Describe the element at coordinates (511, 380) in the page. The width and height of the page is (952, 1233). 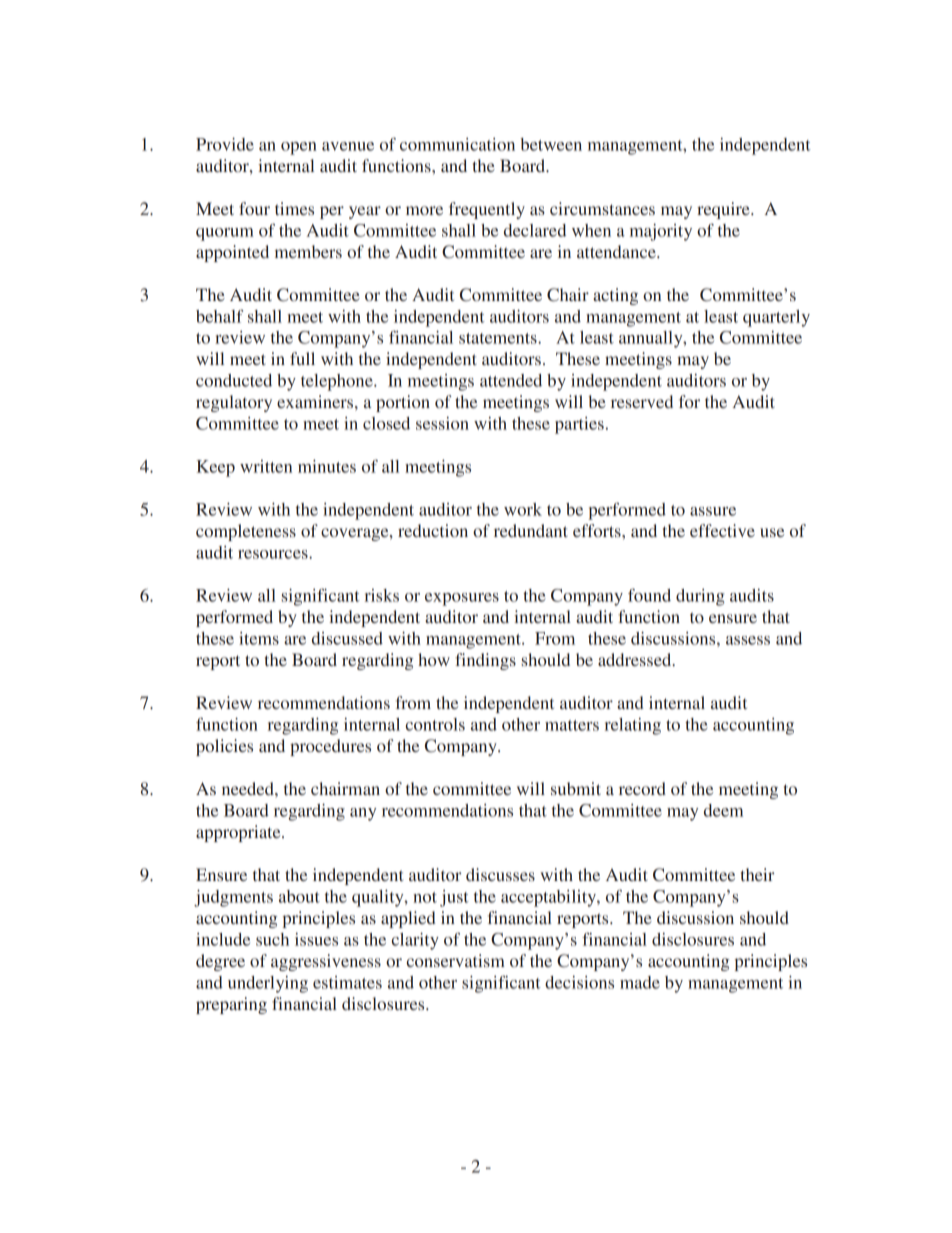
I see `attended` at that location.
